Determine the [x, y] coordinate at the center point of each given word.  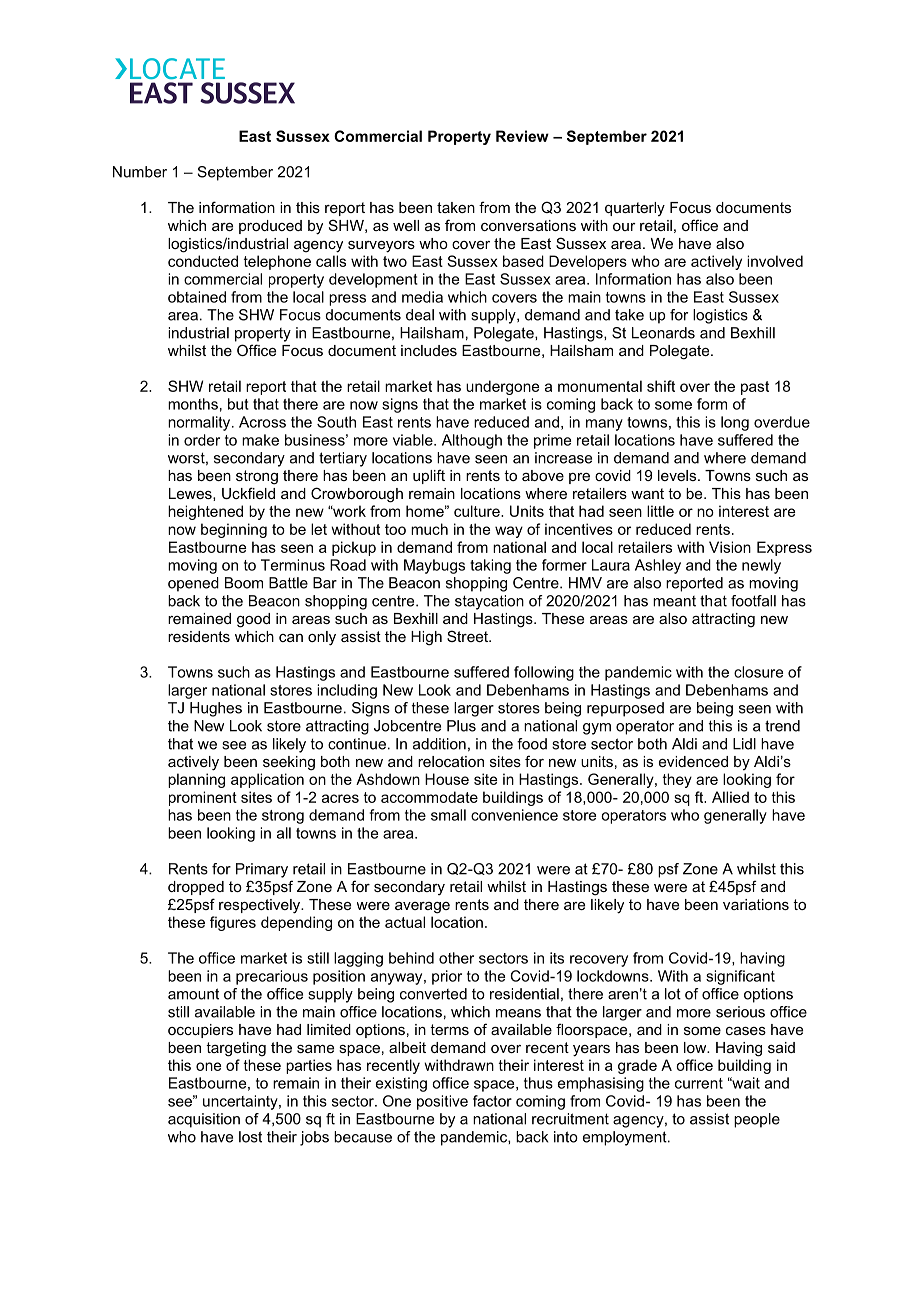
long [735, 423]
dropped [196, 888]
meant [674, 601]
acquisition [204, 1120]
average [422, 908]
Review [522, 136]
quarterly [635, 209]
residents [199, 636]
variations [756, 904]
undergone [502, 387]
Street [468, 636]
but [238, 404]
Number [140, 172]
